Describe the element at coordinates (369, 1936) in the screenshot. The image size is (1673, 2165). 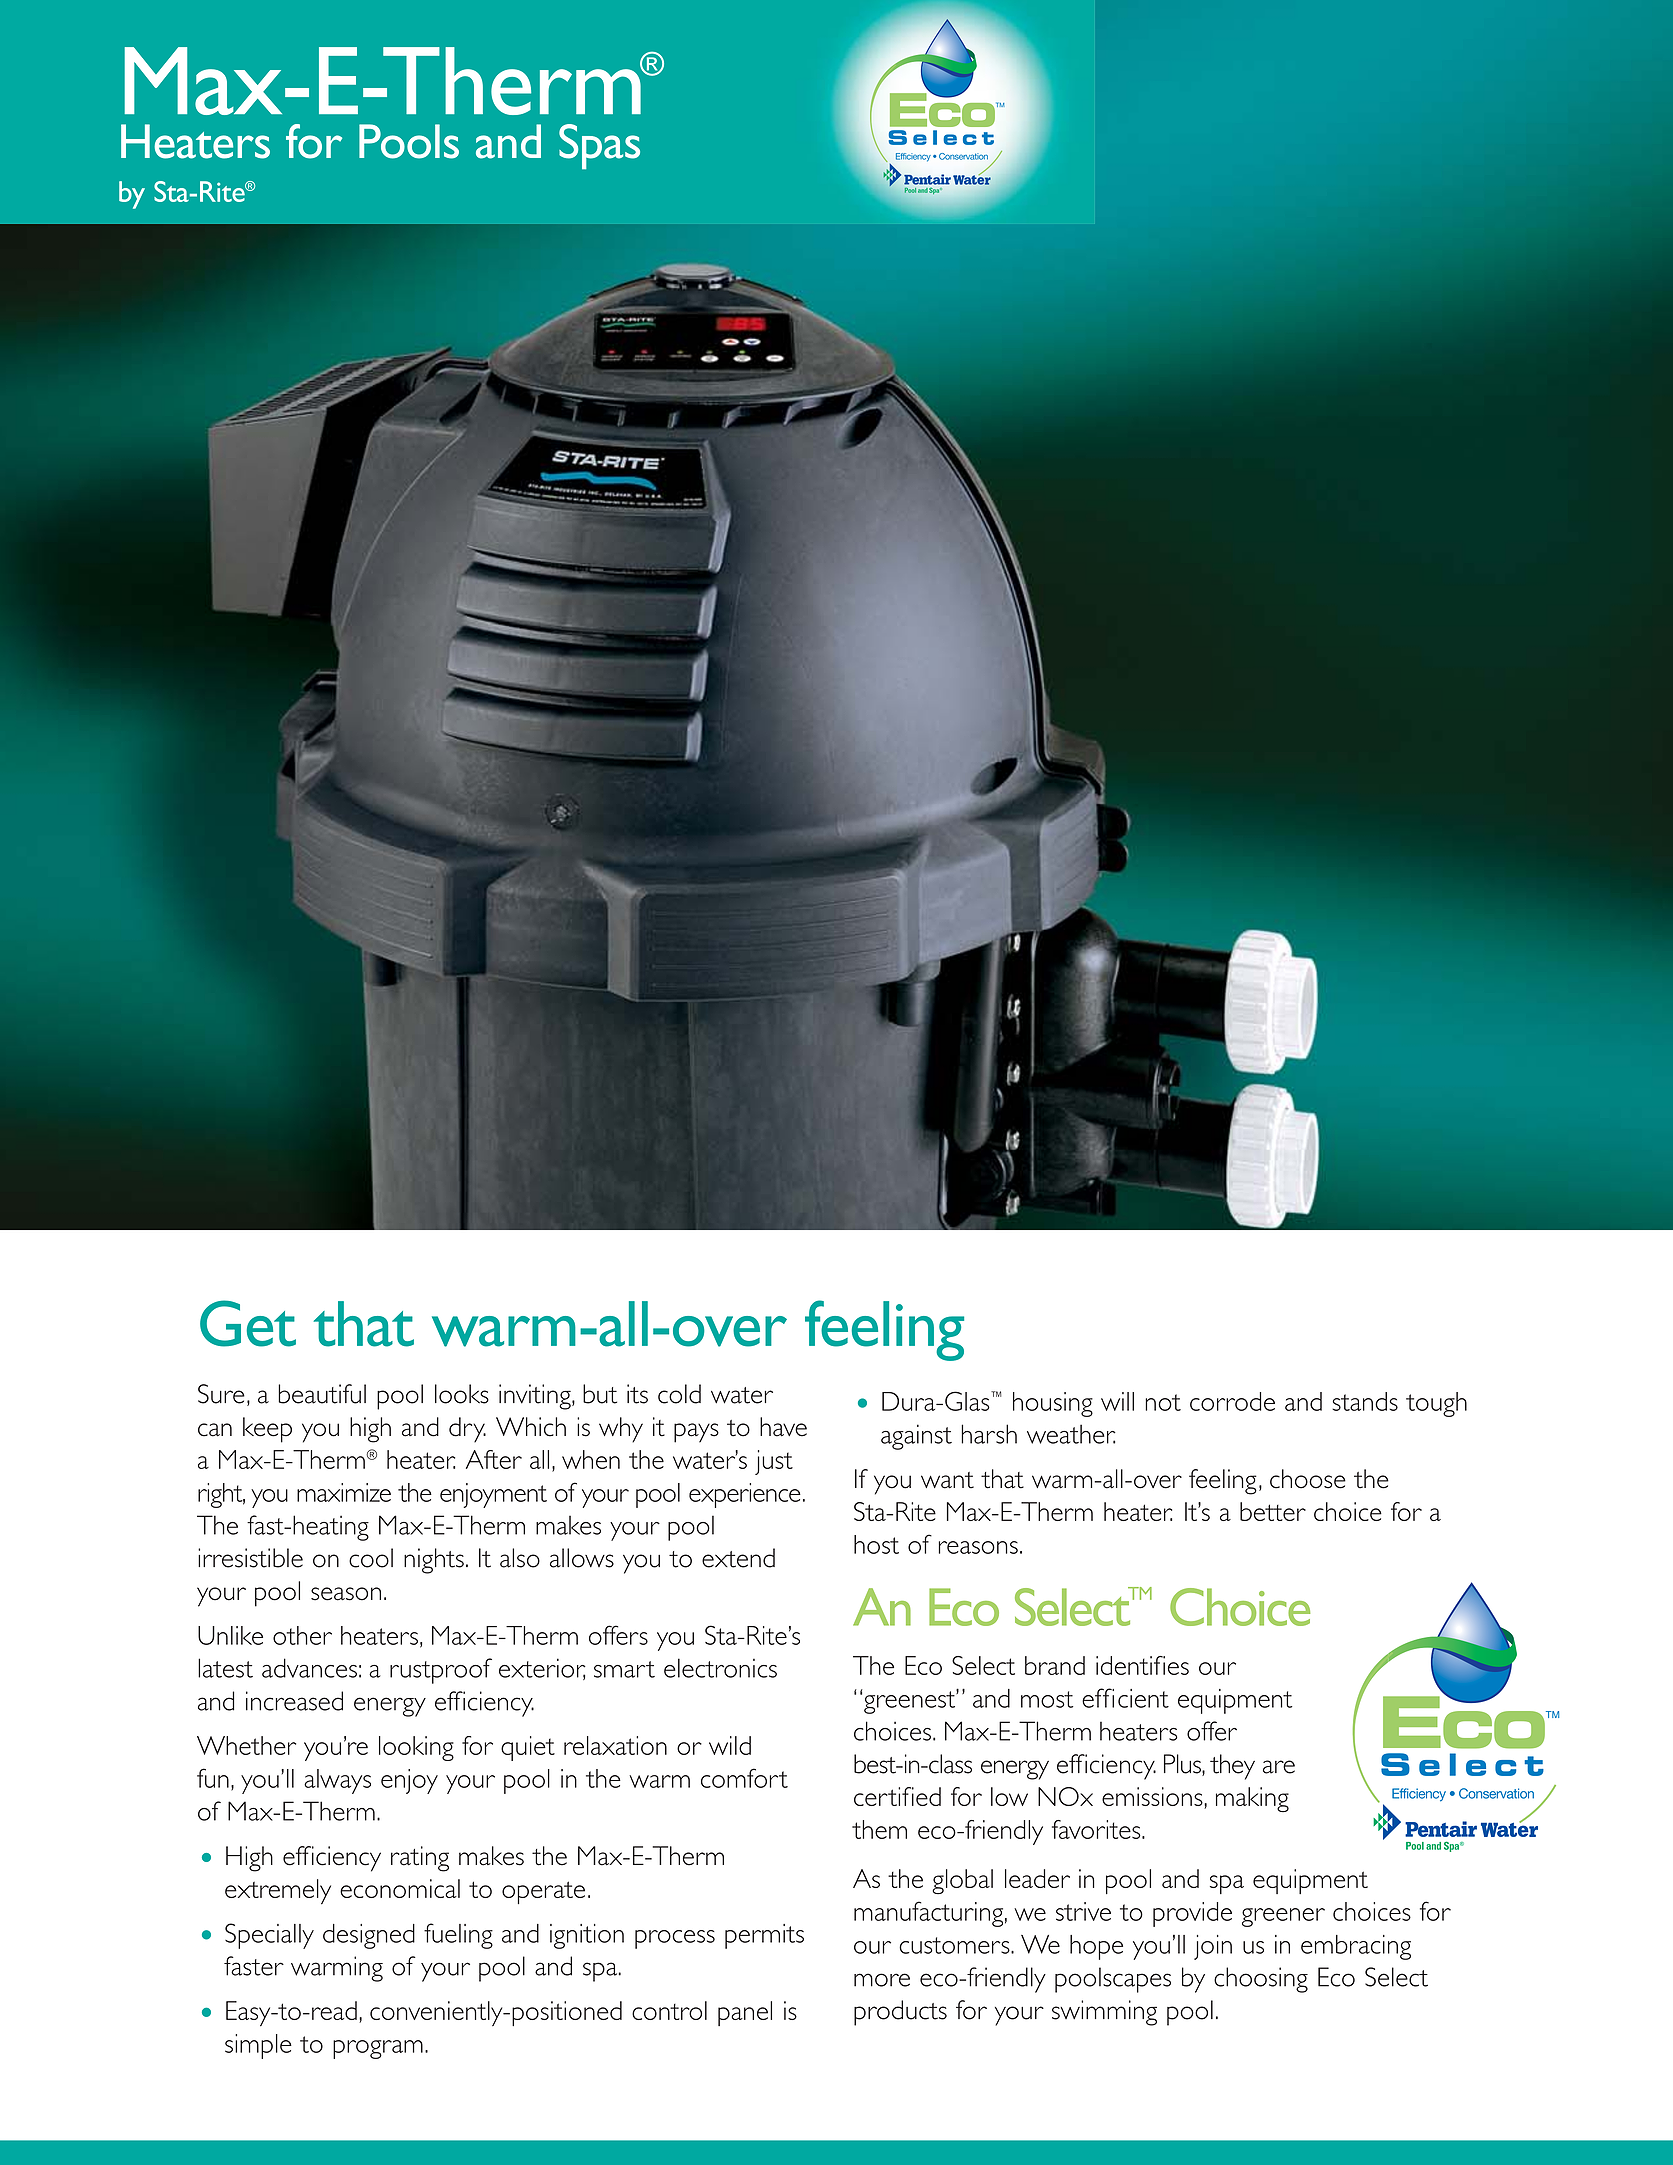
I see `designed` at that location.
